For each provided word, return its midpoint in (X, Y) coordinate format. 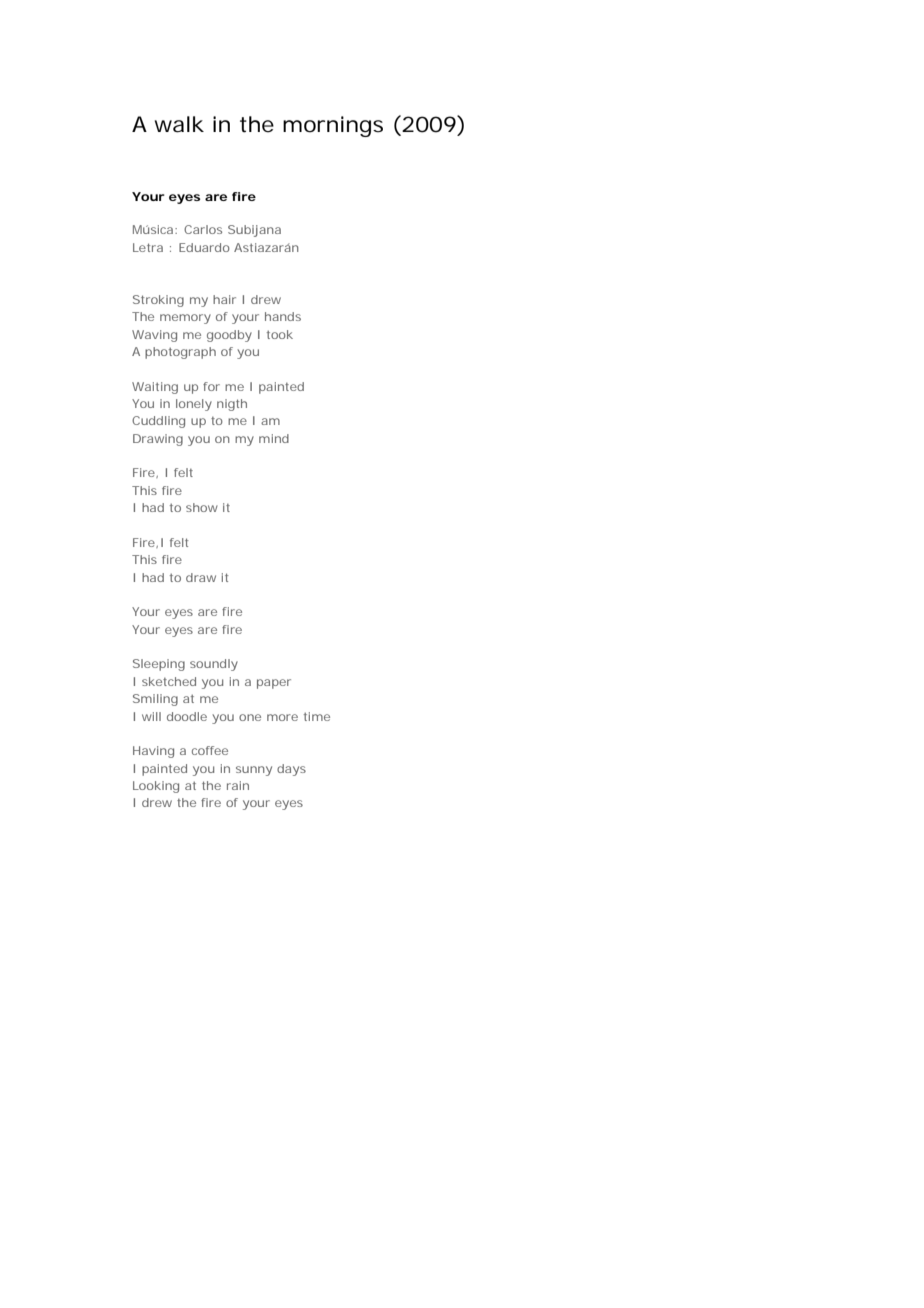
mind (274, 438)
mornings (333, 126)
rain (238, 785)
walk (179, 124)
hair (224, 299)
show (202, 507)
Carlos (203, 229)
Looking (156, 787)
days (291, 770)
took (280, 334)
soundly (214, 665)
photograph (180, 353)
